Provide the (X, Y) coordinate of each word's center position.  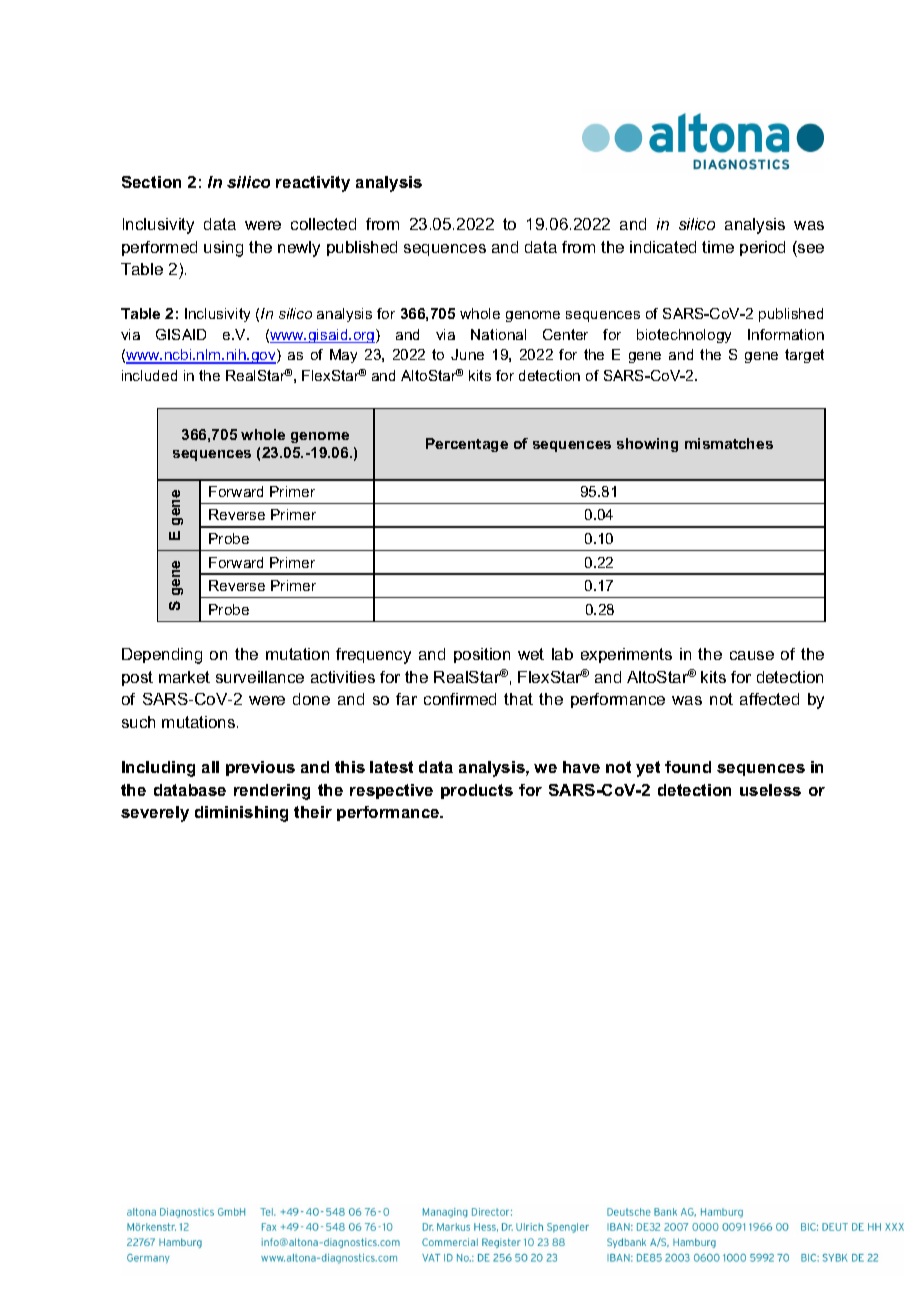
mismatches (729, 443)
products (477, 791)
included (149, 375)
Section (151, 182)
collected (323, 224)
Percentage (467, 445)
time (718, 247)
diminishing (241, 814)
